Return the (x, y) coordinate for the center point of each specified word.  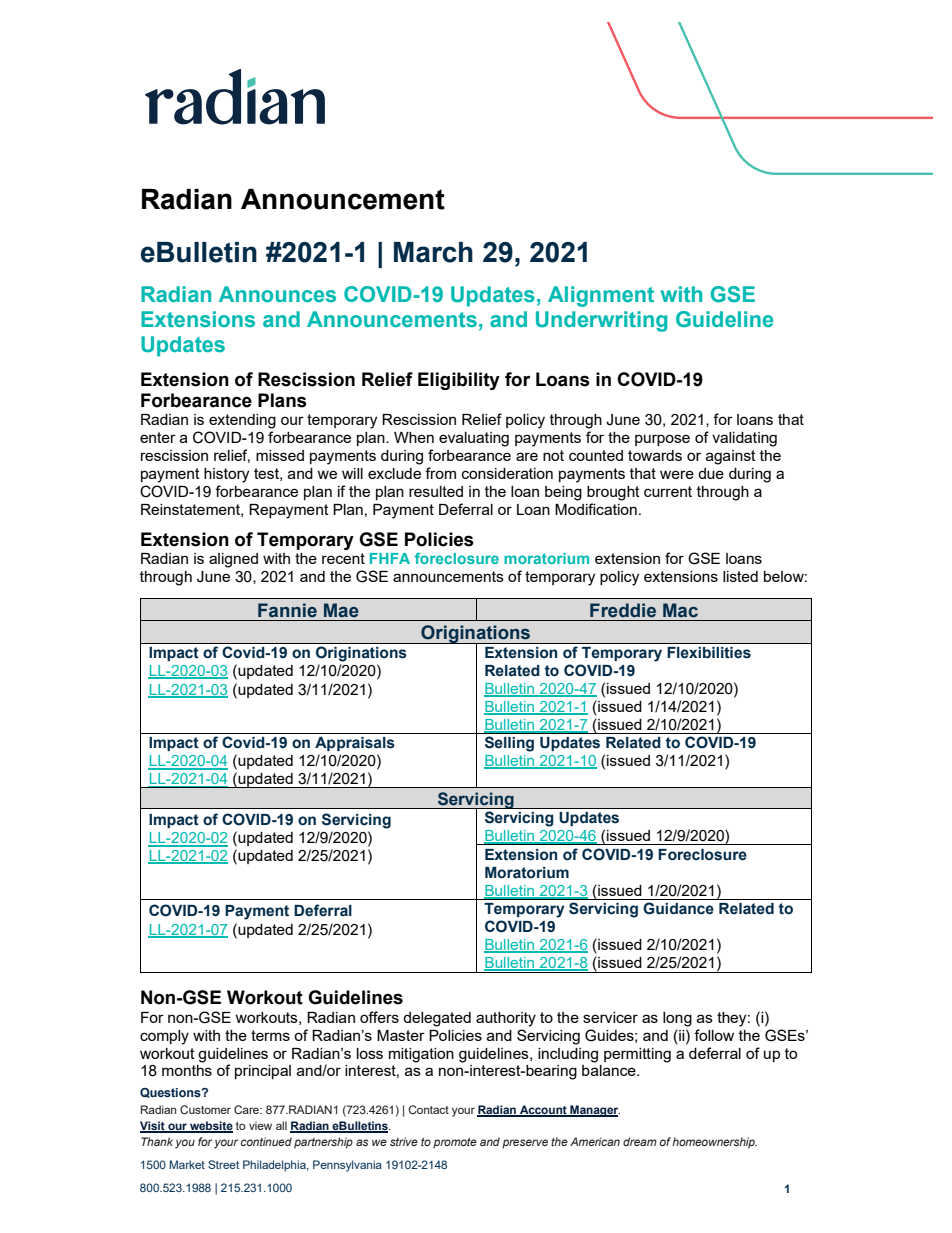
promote (455, 1143)
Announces (277, 294)
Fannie (287, 610)
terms (270, 1035)
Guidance (678, 908)
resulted (436, 491)
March (433, 252)
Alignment (601, 296)
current (668, 491)
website (210, 1126)
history (226, 475)
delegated (437, 1019)
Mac (680, 610)
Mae (341, 610)
